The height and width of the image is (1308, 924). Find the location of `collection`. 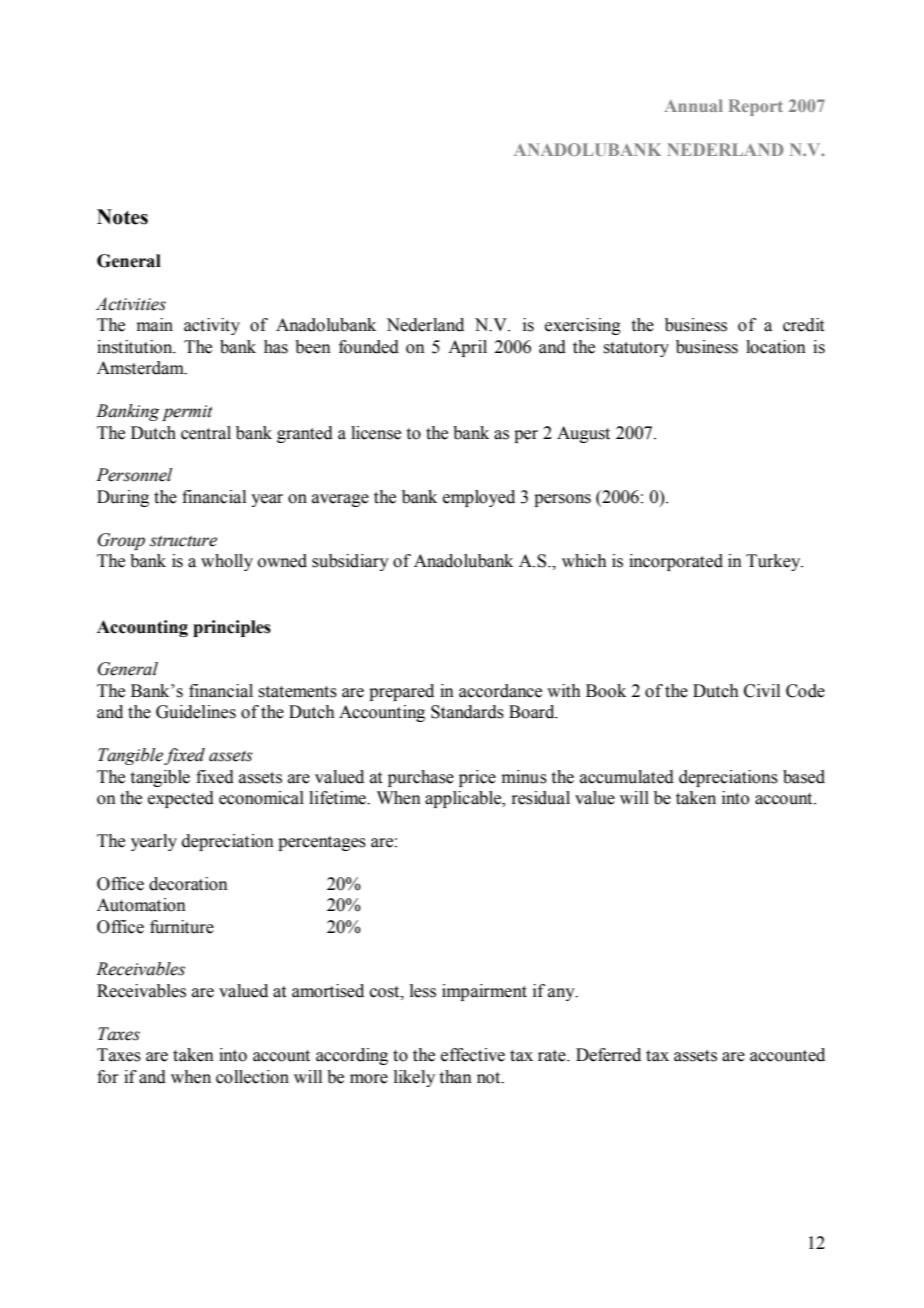

collection is located at coordinates (252, 1077).
